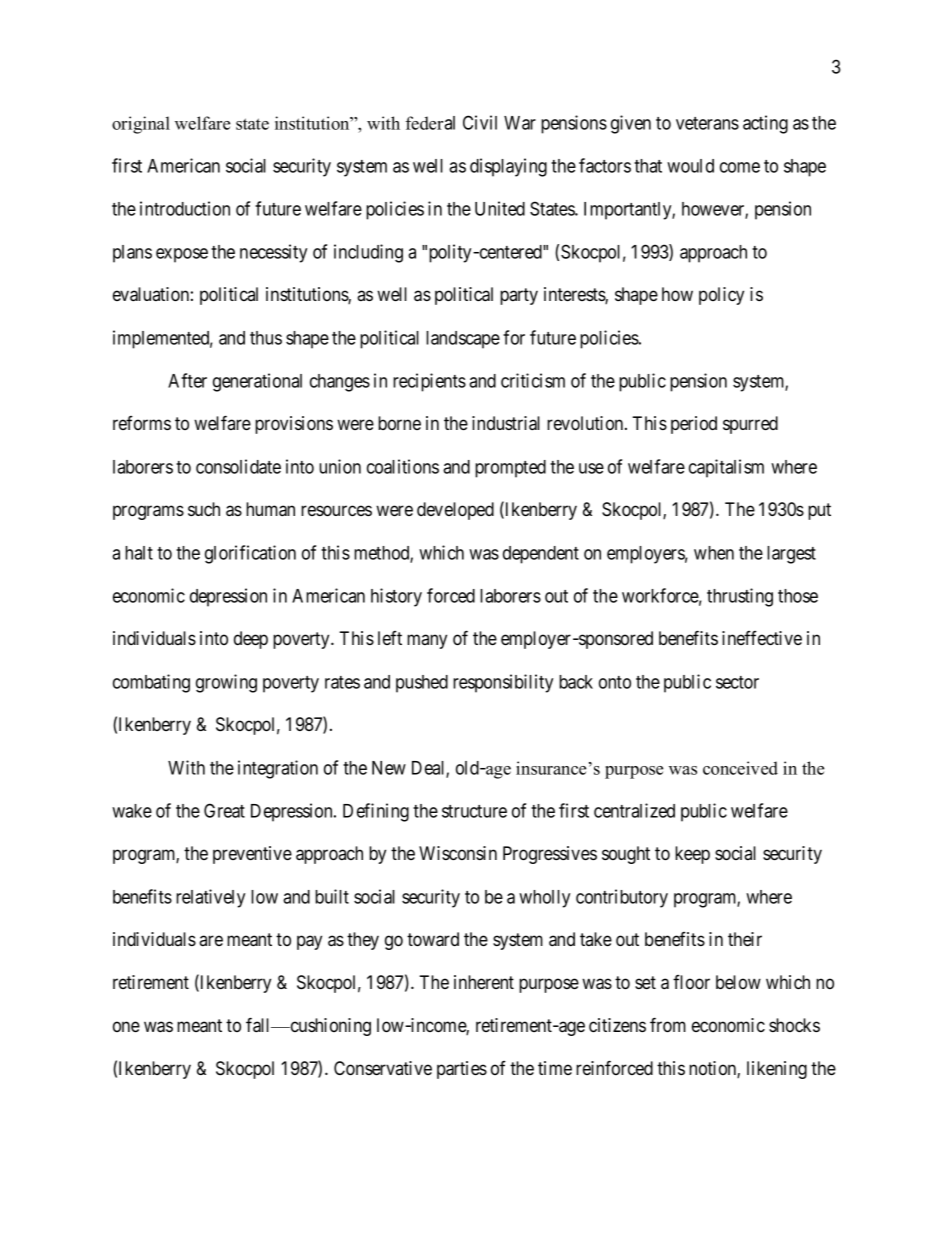 This screenshot has height=1233, width=952. What do you see at coordinates (141, 125) in the screenshot?
I see `original` at bounding box center [141, 125].
